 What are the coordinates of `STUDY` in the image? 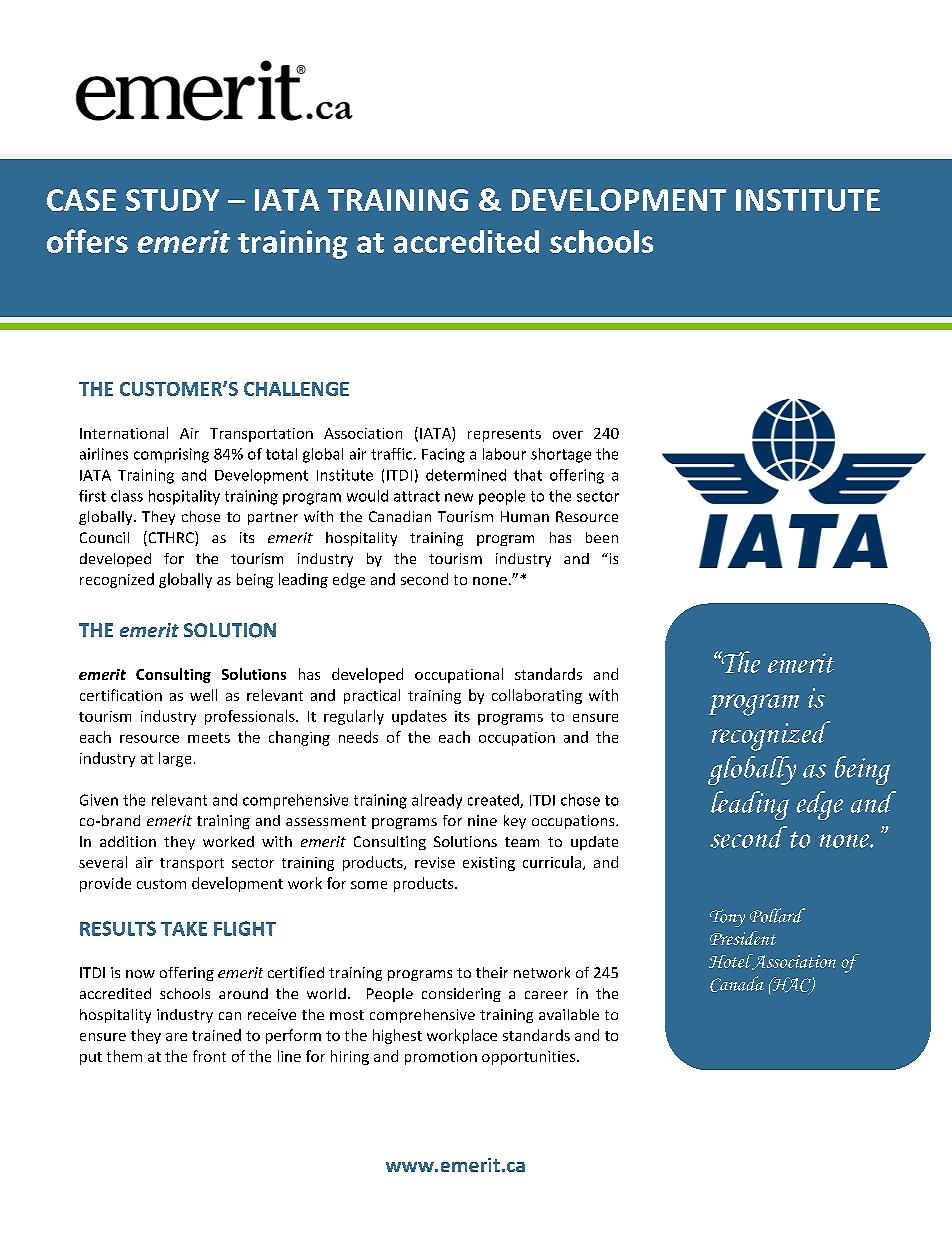 It's located at (172, 200).
